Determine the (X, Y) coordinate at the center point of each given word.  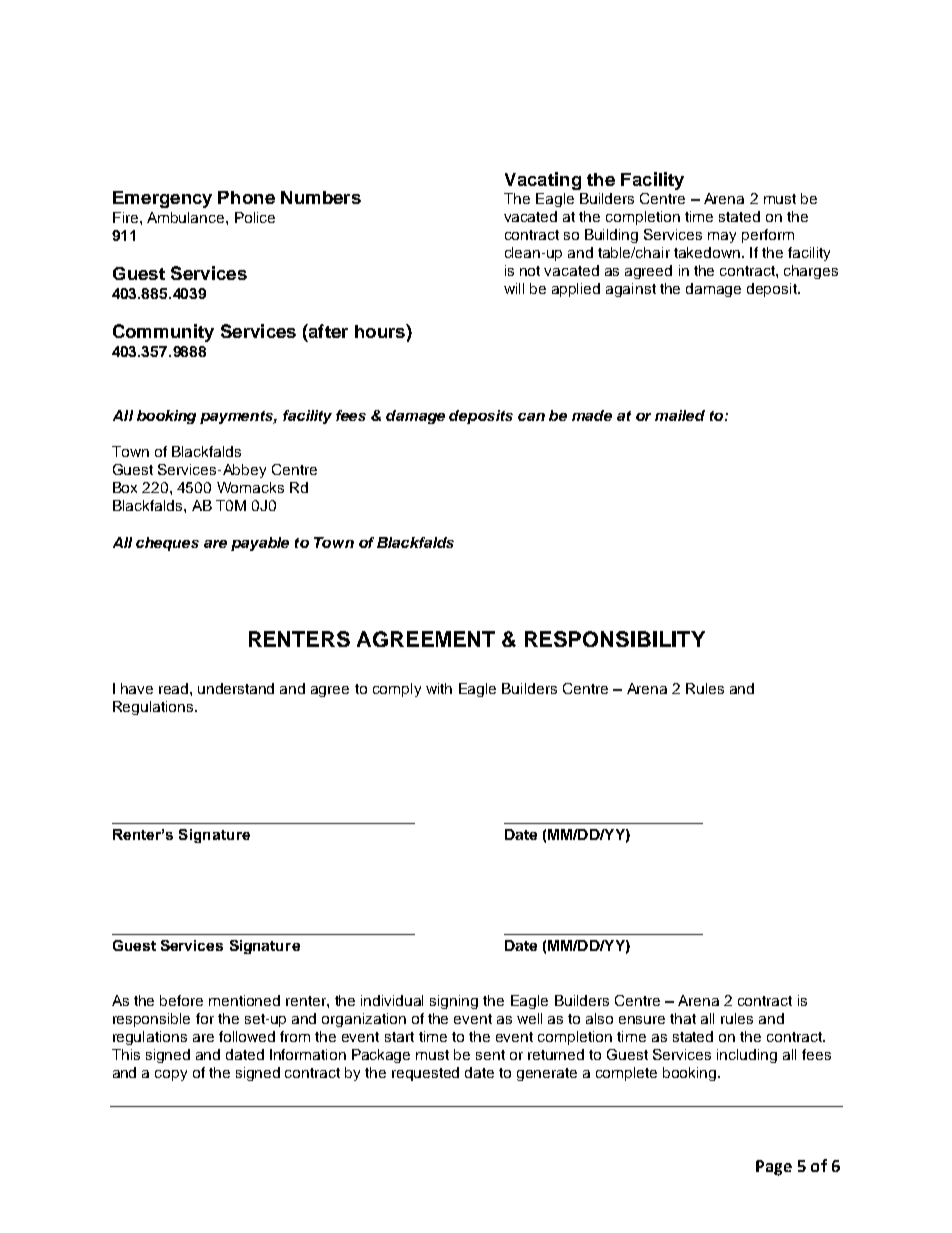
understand (236, 688)
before (181, 1000)
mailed (680, 415)
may (722, 237)
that (683, 1018)
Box (125, 487)
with (439, 688)
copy (171, 1075)
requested (425, 1074)
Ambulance (187, 217)
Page (774, 1168)
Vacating (543, 181)
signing (454, 1002)
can (531, 417)
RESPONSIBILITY (615, 639)
